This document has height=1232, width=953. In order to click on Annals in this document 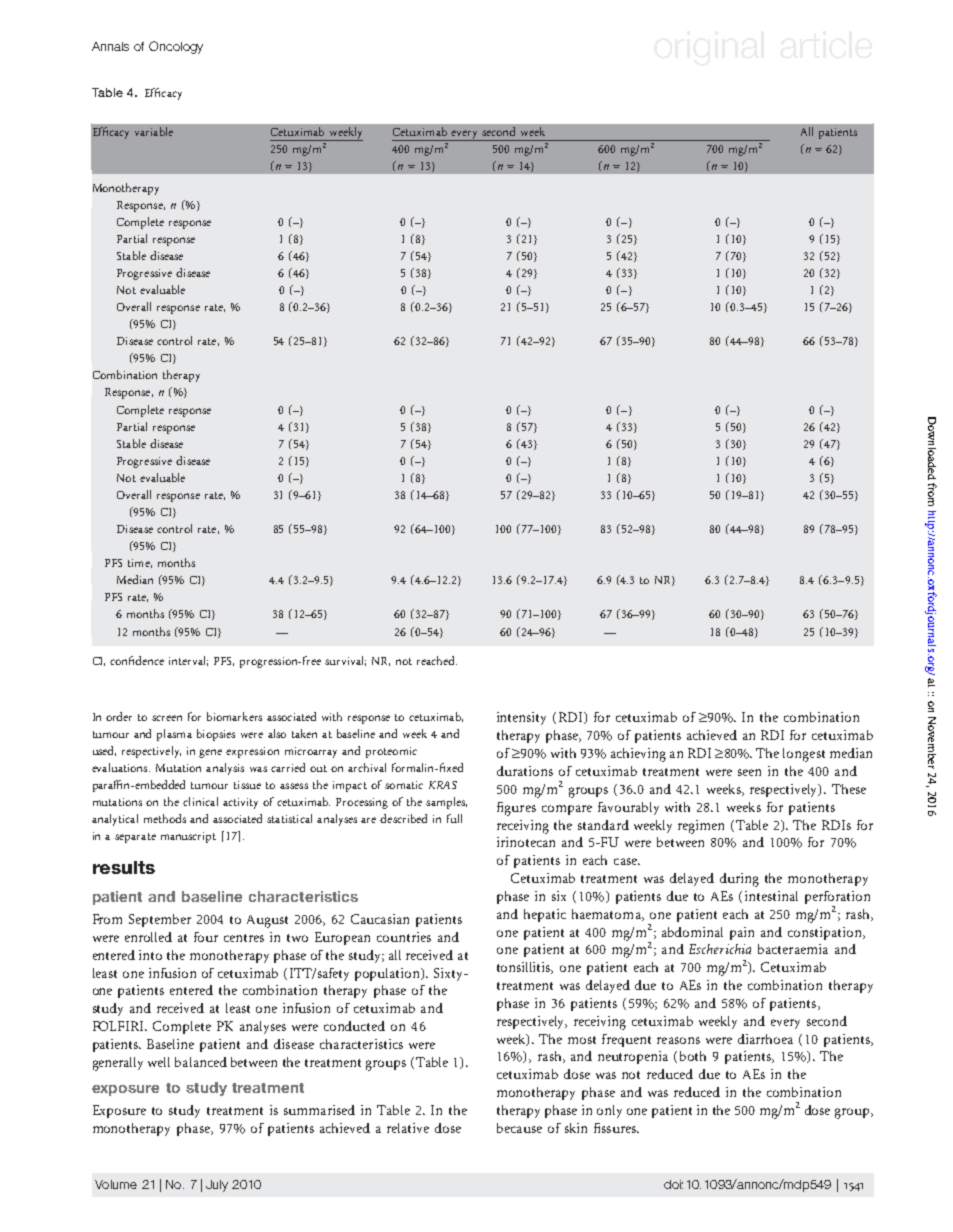, I will do `click(110, 46)`.
